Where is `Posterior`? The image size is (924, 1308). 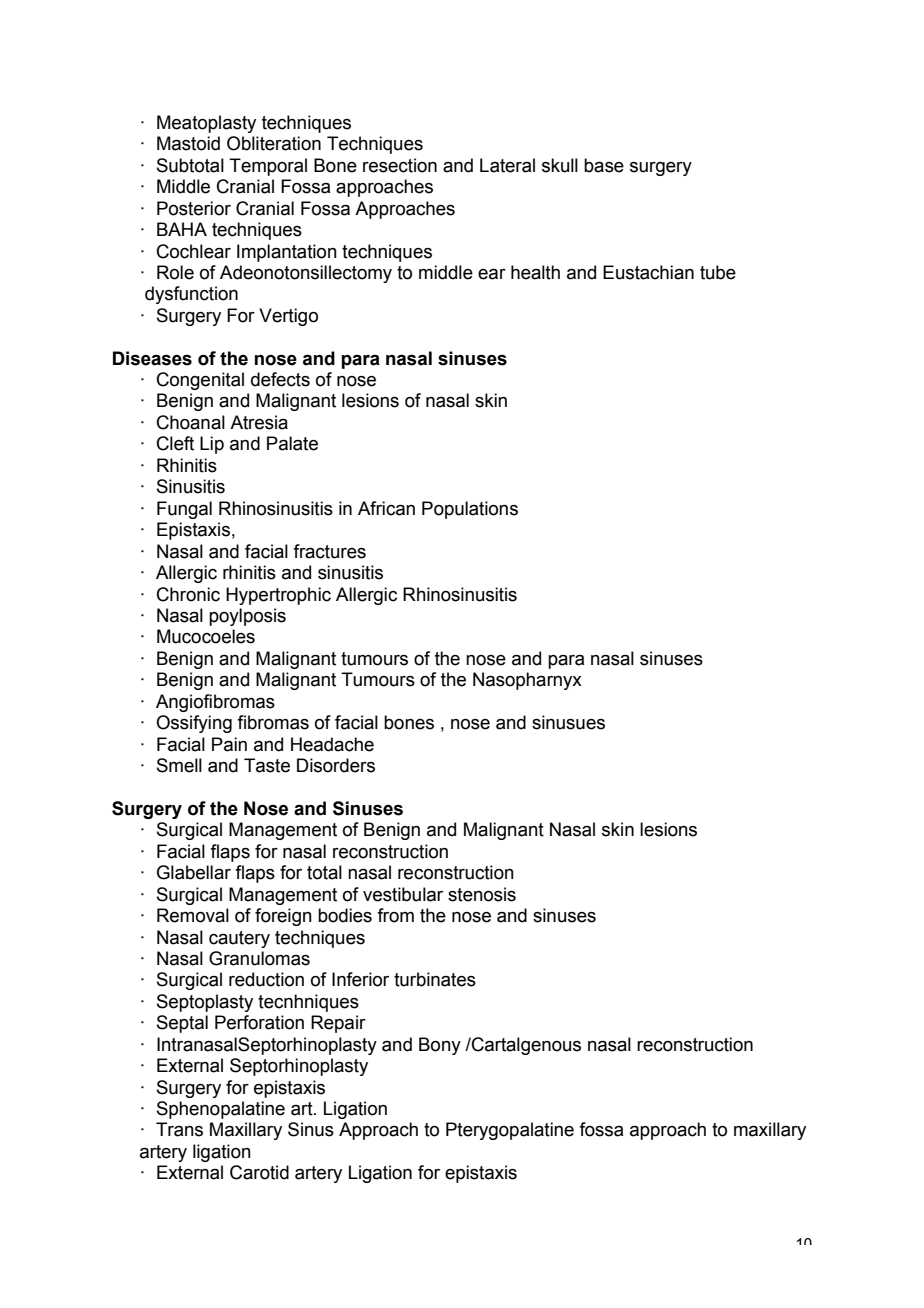
Posterior is located at coordinates (194, 208).
